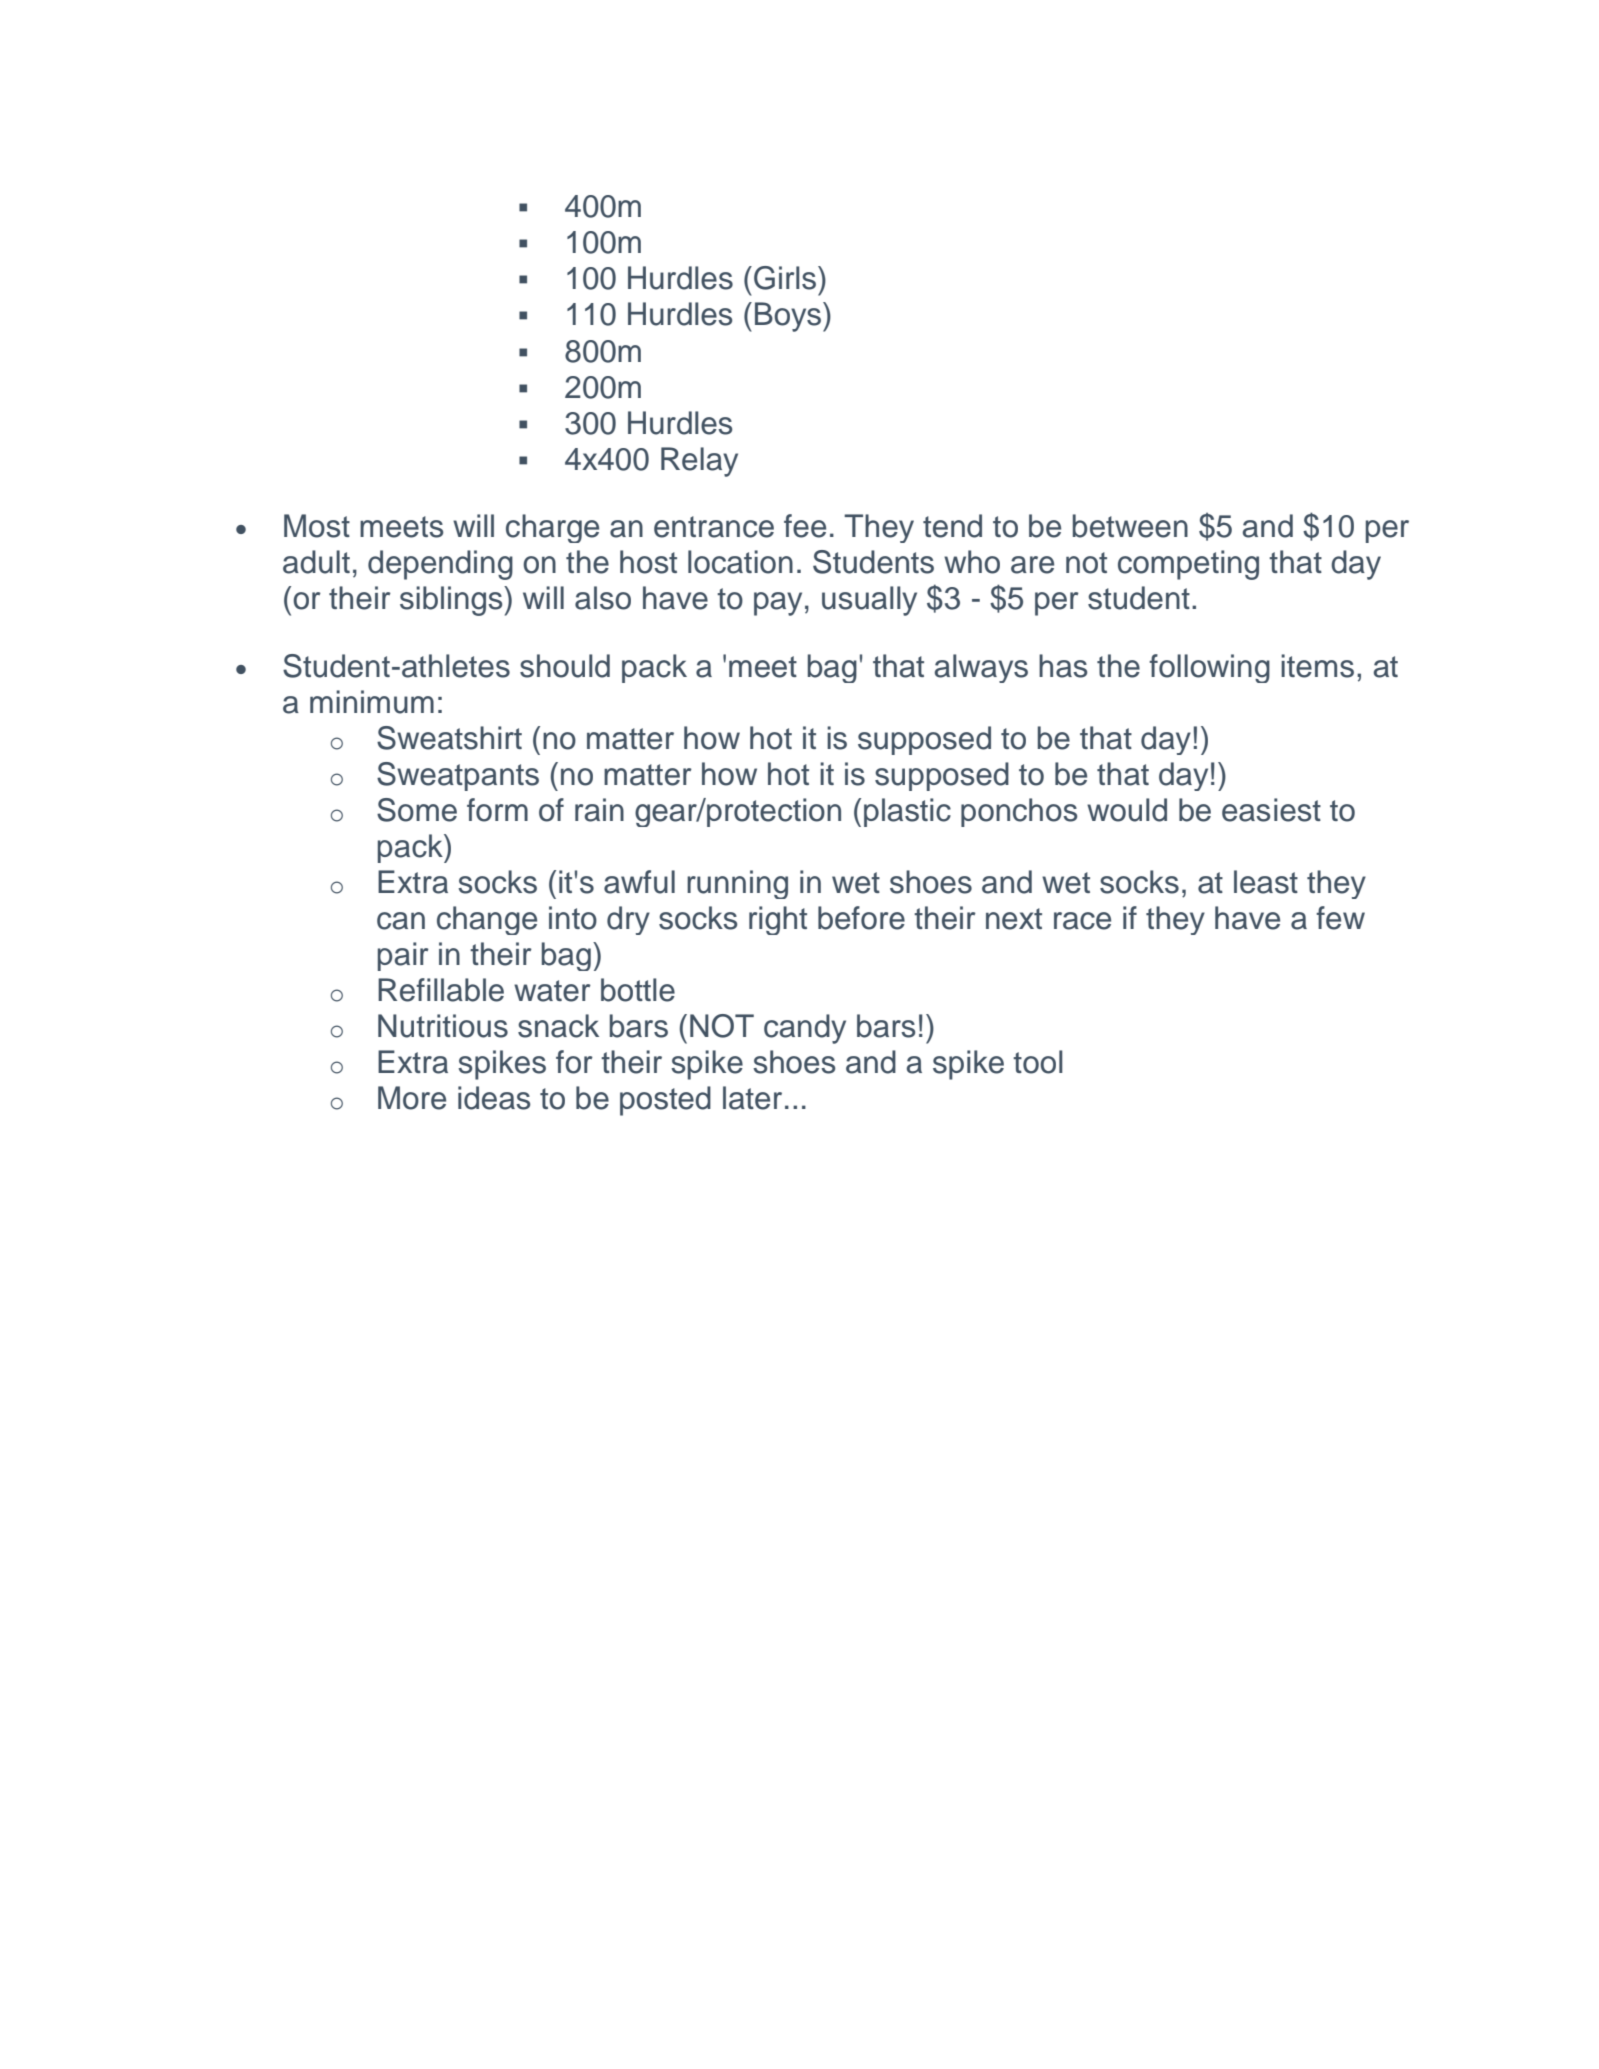 This document has height=2069, width=1599. What do you see at coordinates (487, 920) in the document?
I see `change` at bounding box center [487, 920].
